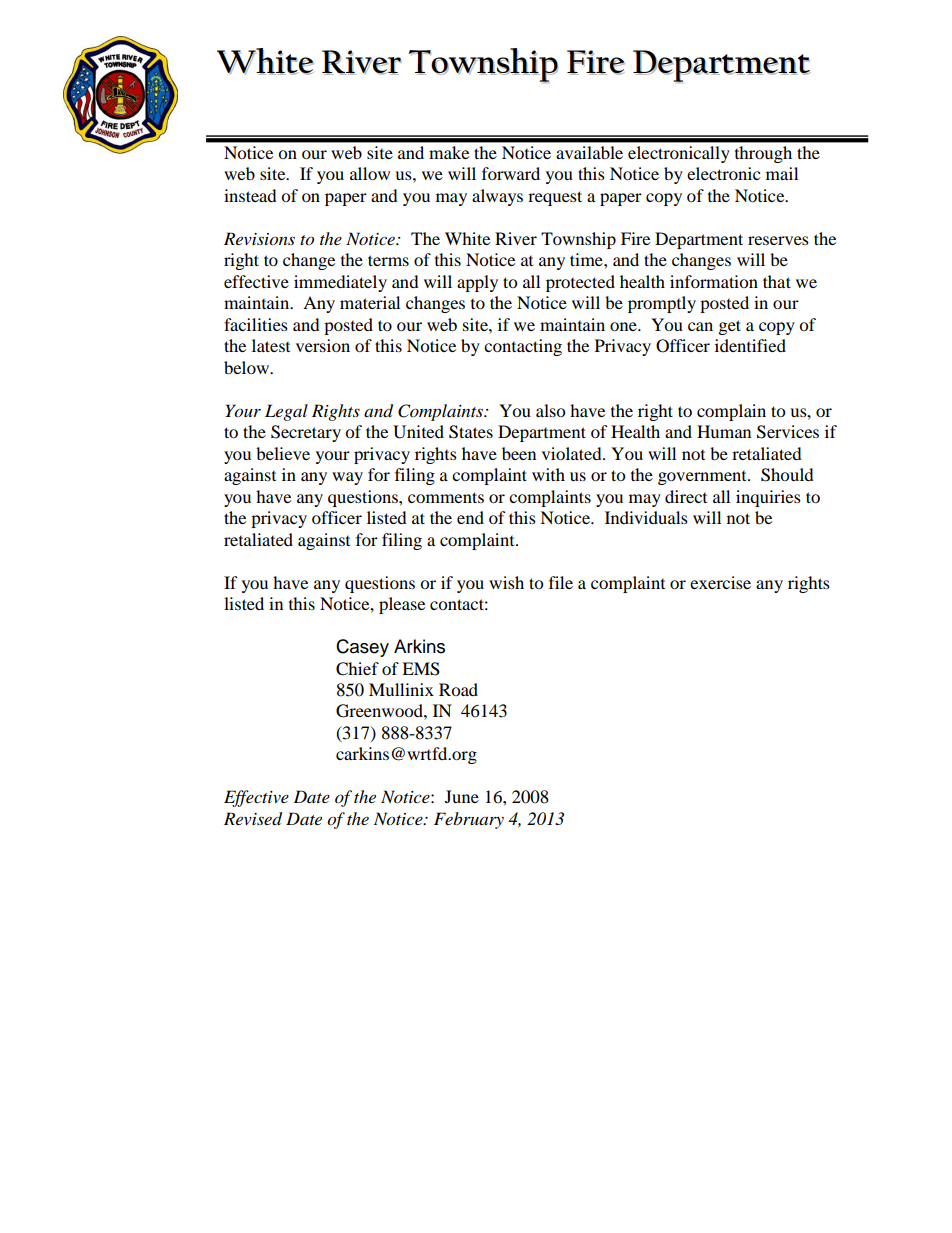  Describe the element at coordinates (703, 478) in the page. I see `government` at that location.
